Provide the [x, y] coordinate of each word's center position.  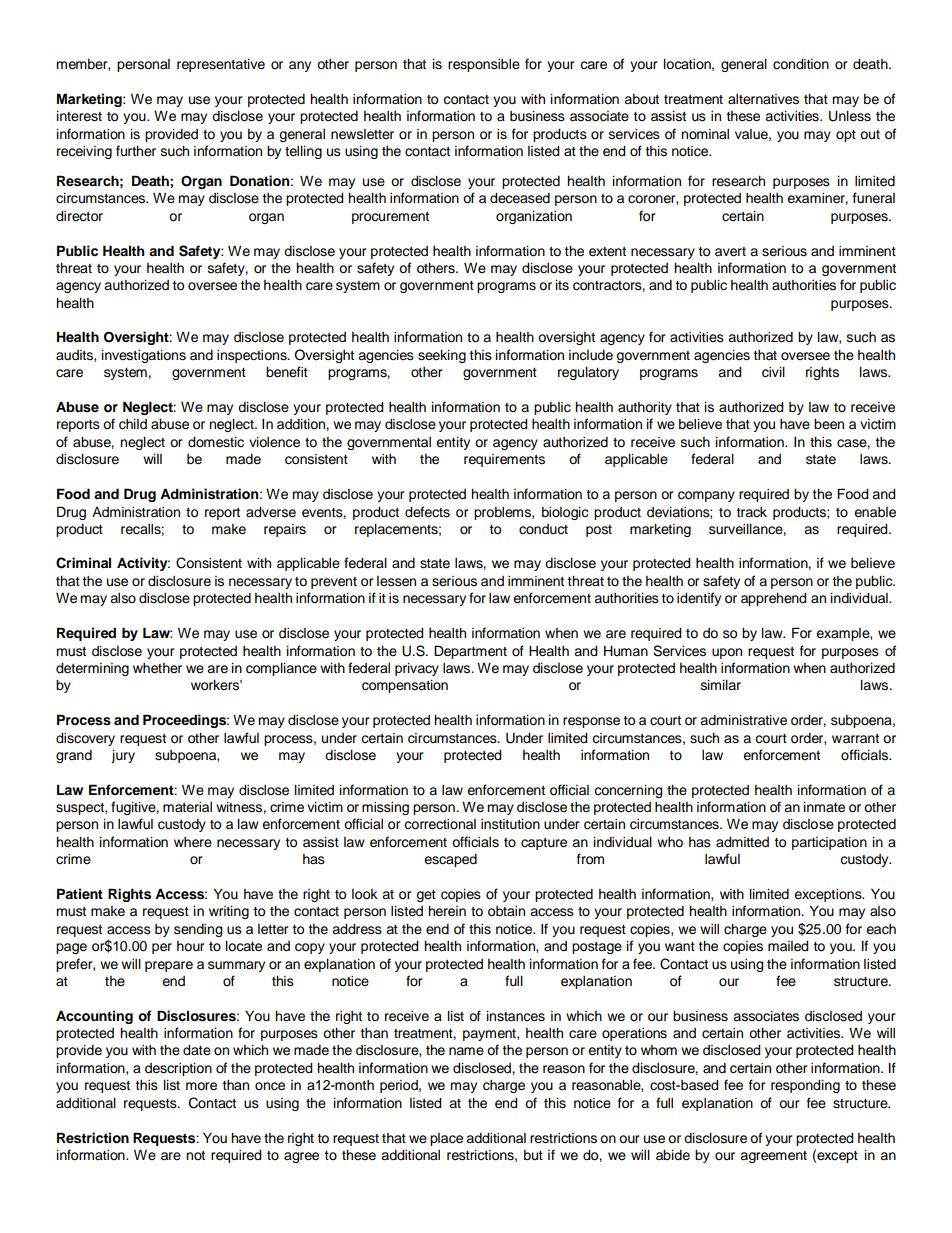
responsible [484, 65]
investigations [144, 356]
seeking [442, 356]
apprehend [774, 599]
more [201, 1086]
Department [470, 652]
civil [773, 372]
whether [157, 668]
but [533, 1155]
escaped [450, 860]
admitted [742, 842]
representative [221, 65]
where [193, 842]
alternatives [763, 99]
